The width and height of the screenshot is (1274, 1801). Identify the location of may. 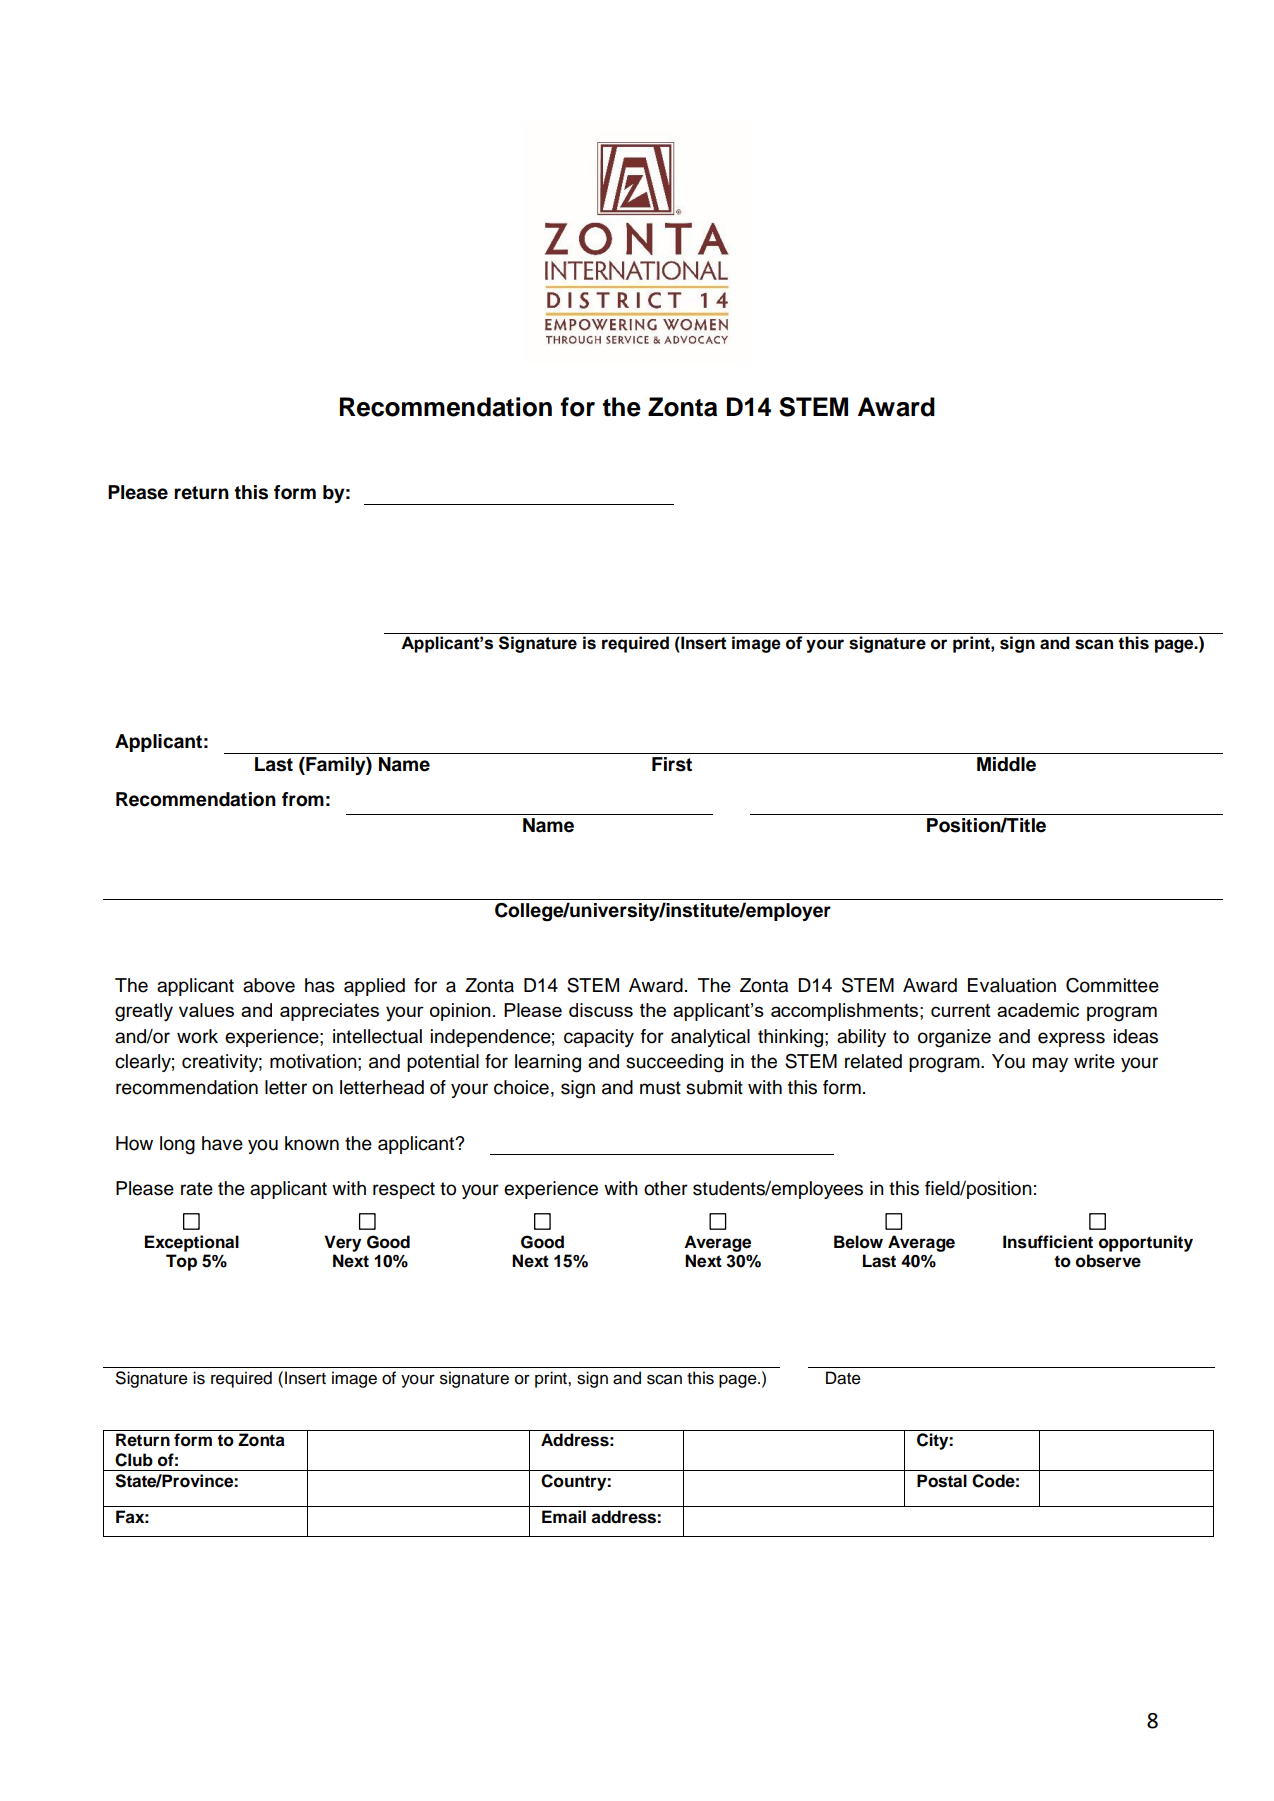
(1050, 1064).
